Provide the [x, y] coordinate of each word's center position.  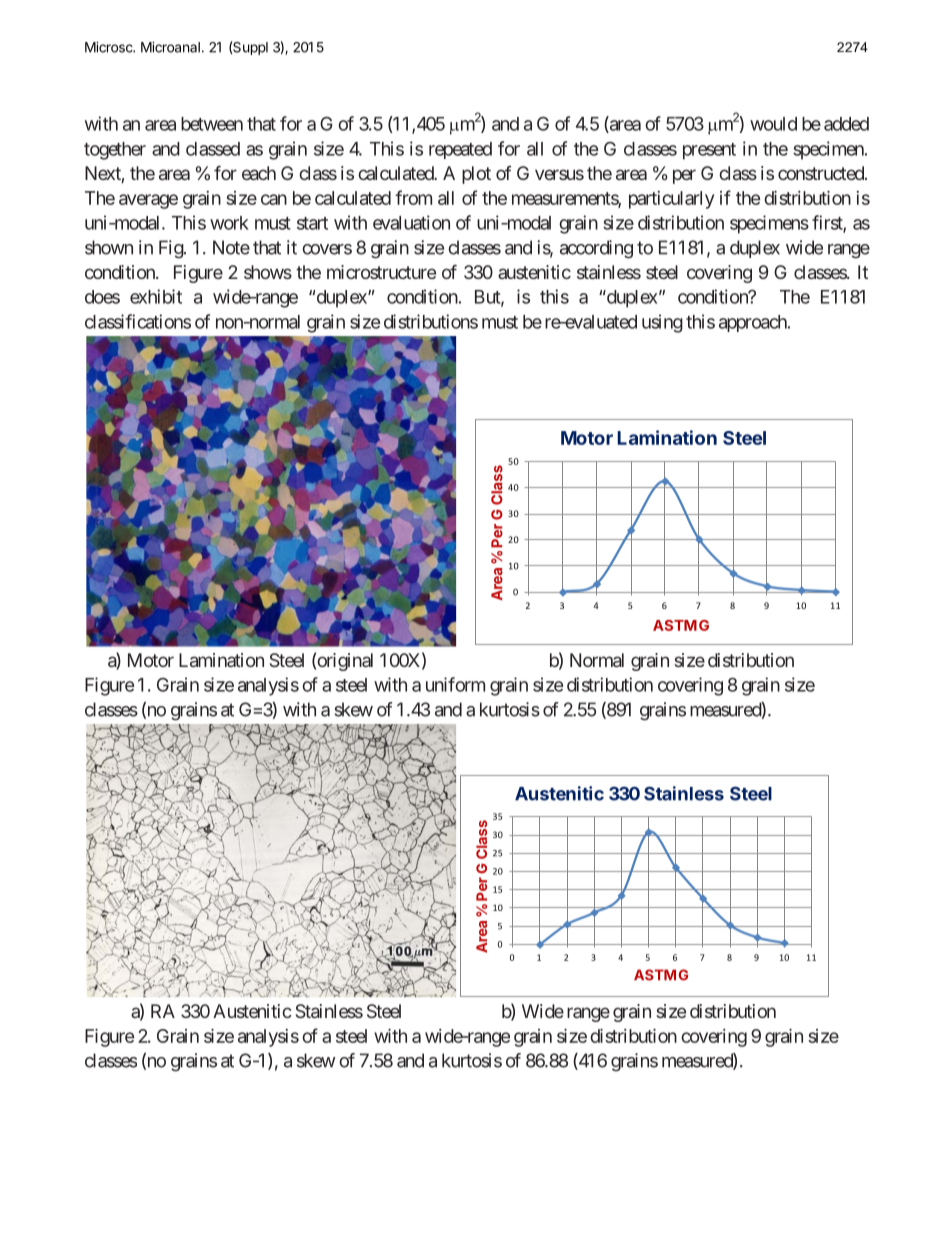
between [212, 124]
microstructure [381, 272]
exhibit [156, 296]
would [773, 124]
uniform [455, 684]
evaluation [411, 222]
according [596, 249]
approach [753, 323]
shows [268, 272]
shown [109, 247]
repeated [460, 150]
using [662, 323]
